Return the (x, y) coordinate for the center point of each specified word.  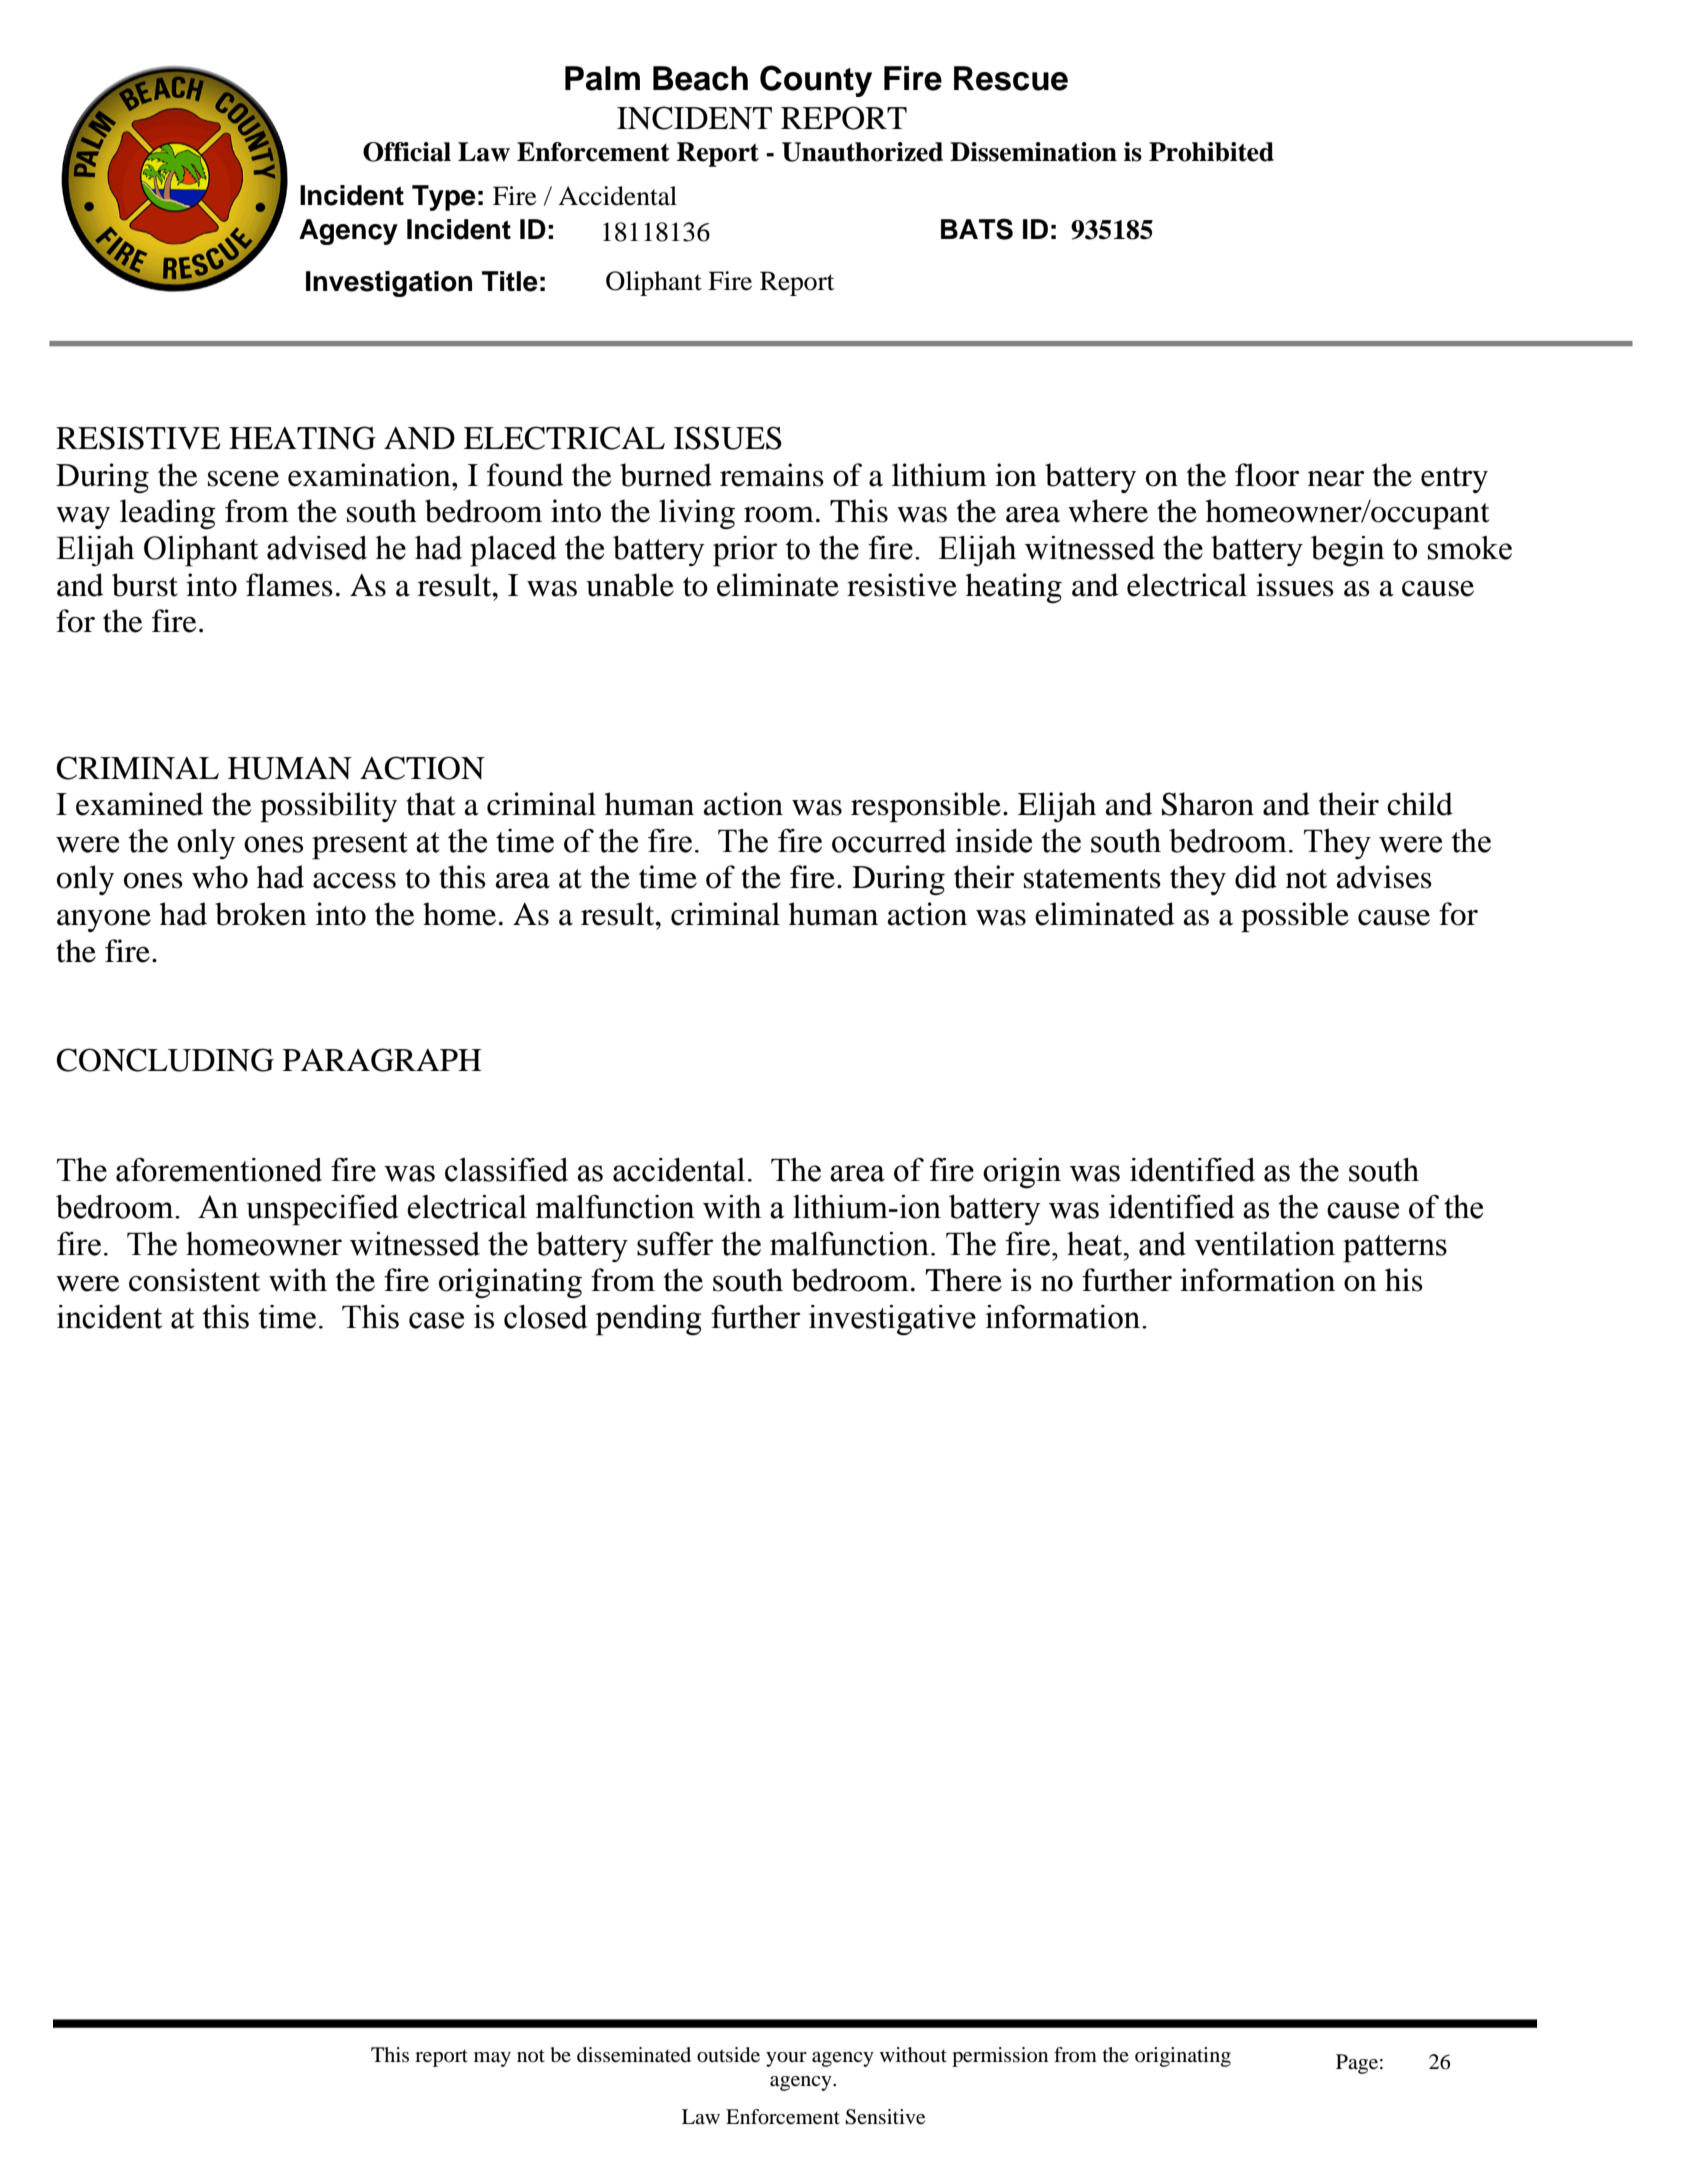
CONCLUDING (165, 1060)
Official (407, 152)
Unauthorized (862, 152)
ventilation (1264, 1244)
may (492, 2059)
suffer (675, 1244)
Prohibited (1211, 152)
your (786, 2059)
